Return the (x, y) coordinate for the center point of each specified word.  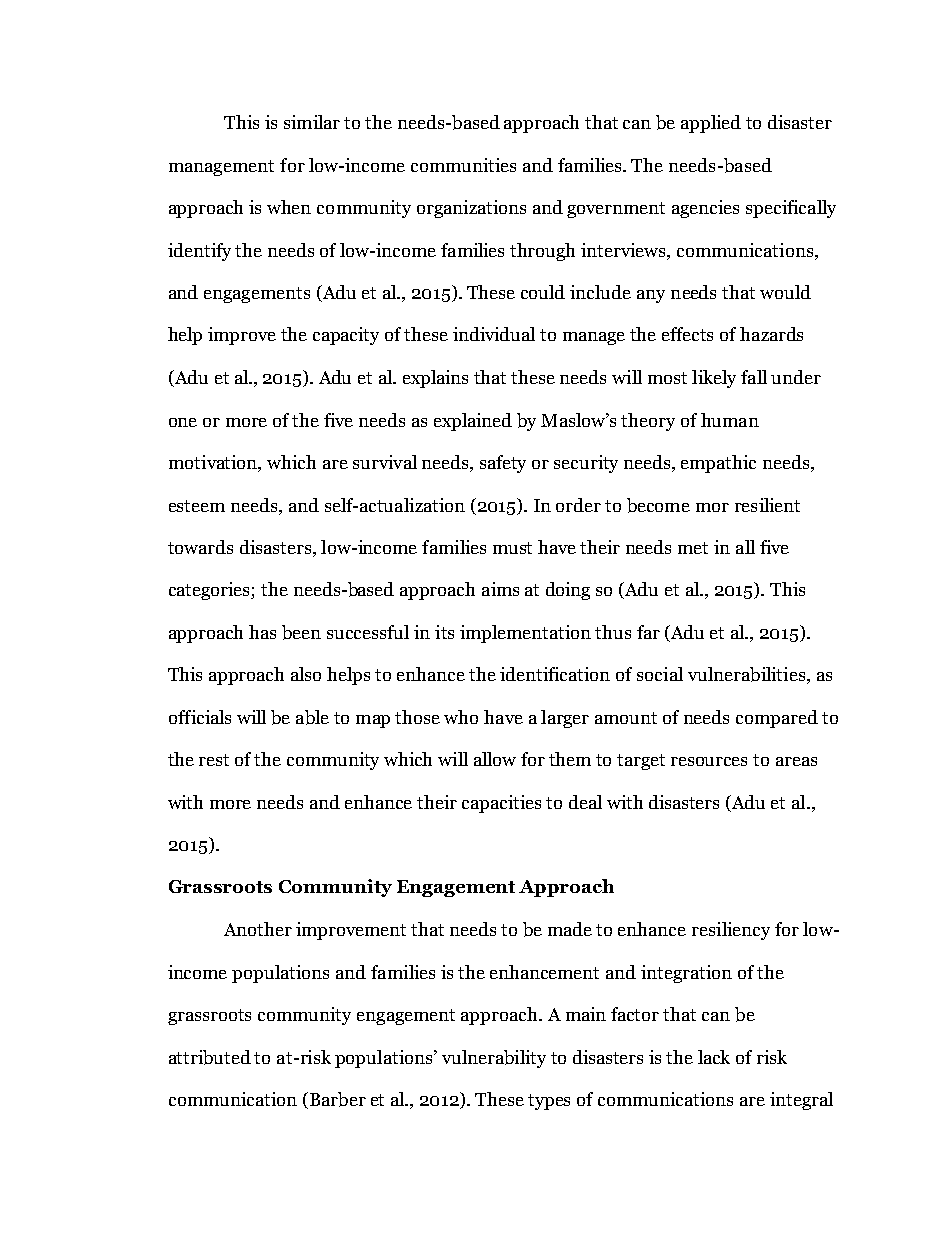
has (262, 632)
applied (711, 124)
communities (463, 165)
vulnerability (494, 1059)
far (648, 632)
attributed (210, 1057)
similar (312, 122)
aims (500, 589)
